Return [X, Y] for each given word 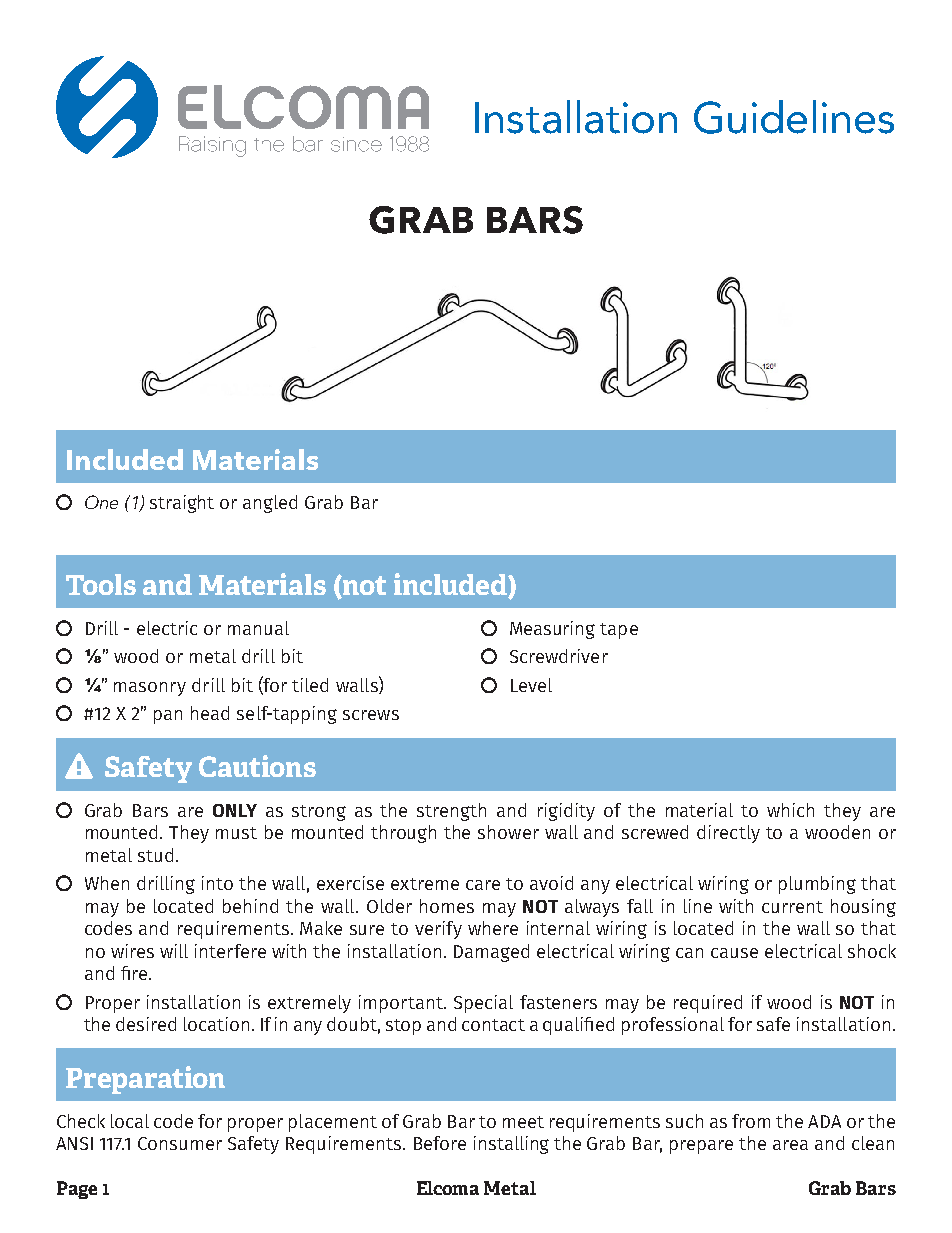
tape [619, 631]
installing [511, 1145]
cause [734, 953]
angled [270, 504]
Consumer [180, 1143]
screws [371, 715]
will [174, 951]
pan [168, 717]
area [790, 1145]
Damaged [491, 953]
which [790, 810]
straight [182, 504]
